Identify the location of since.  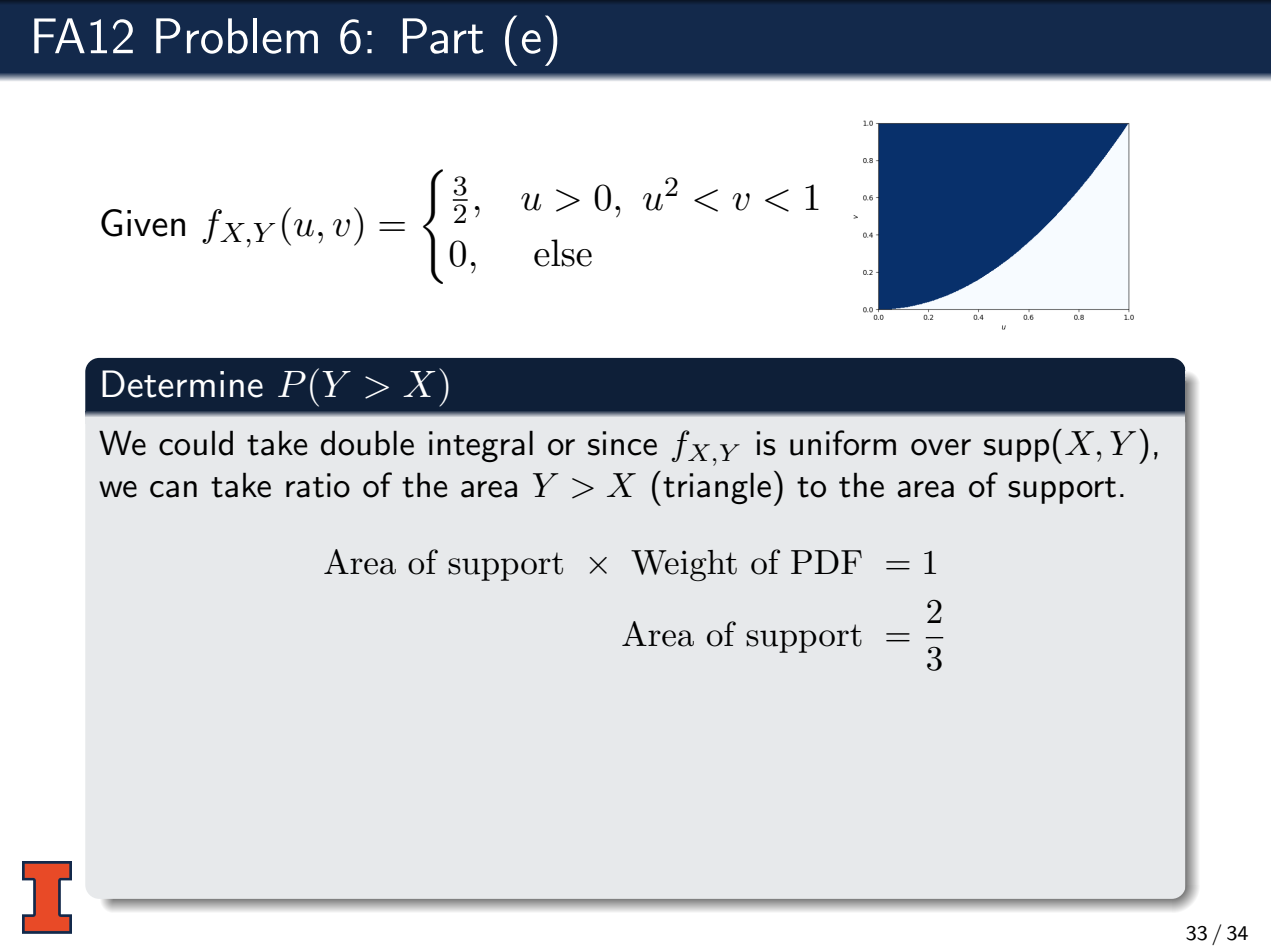
(622, 443).
